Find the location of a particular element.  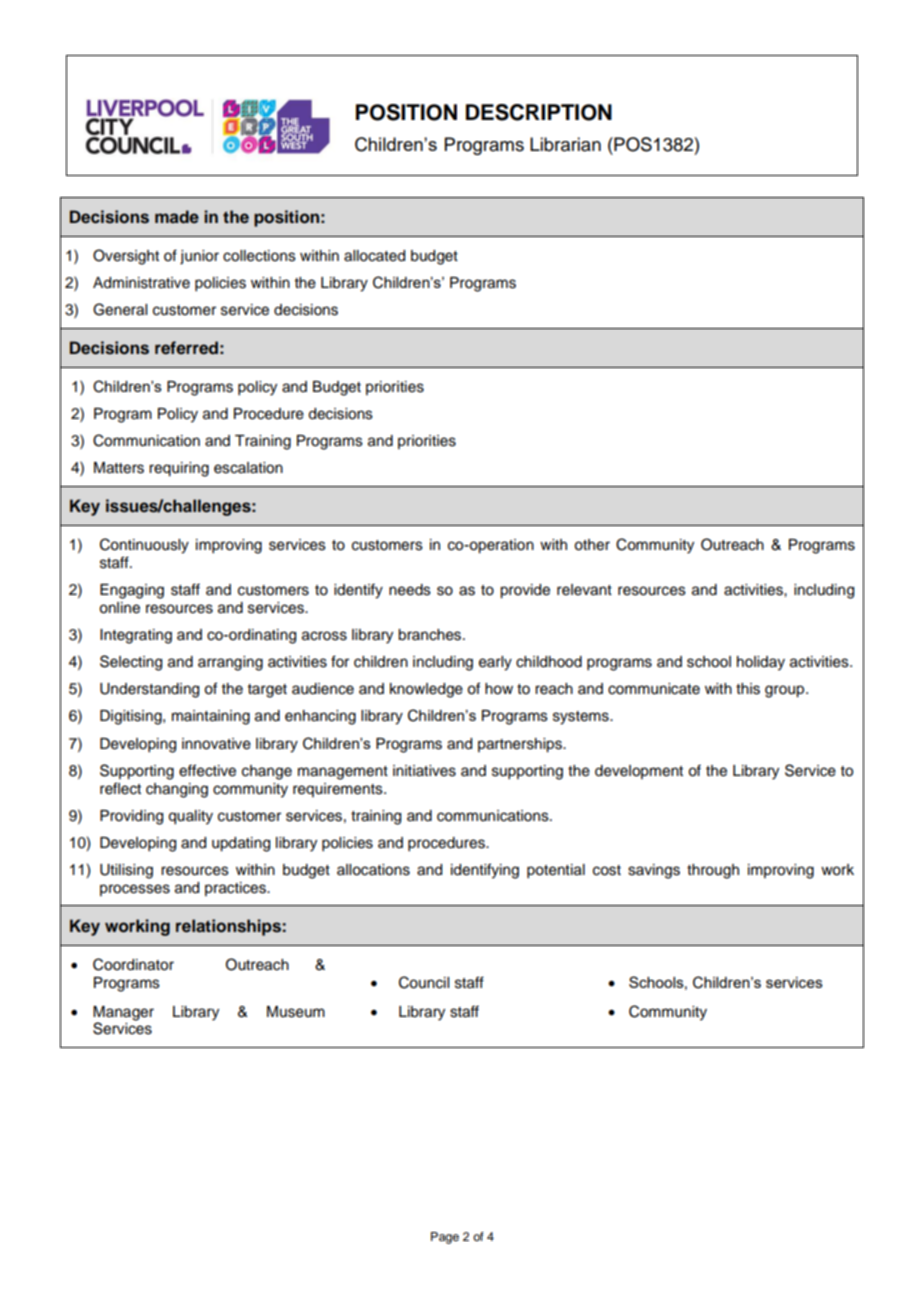

quality is located at coordinates (190, 817).
